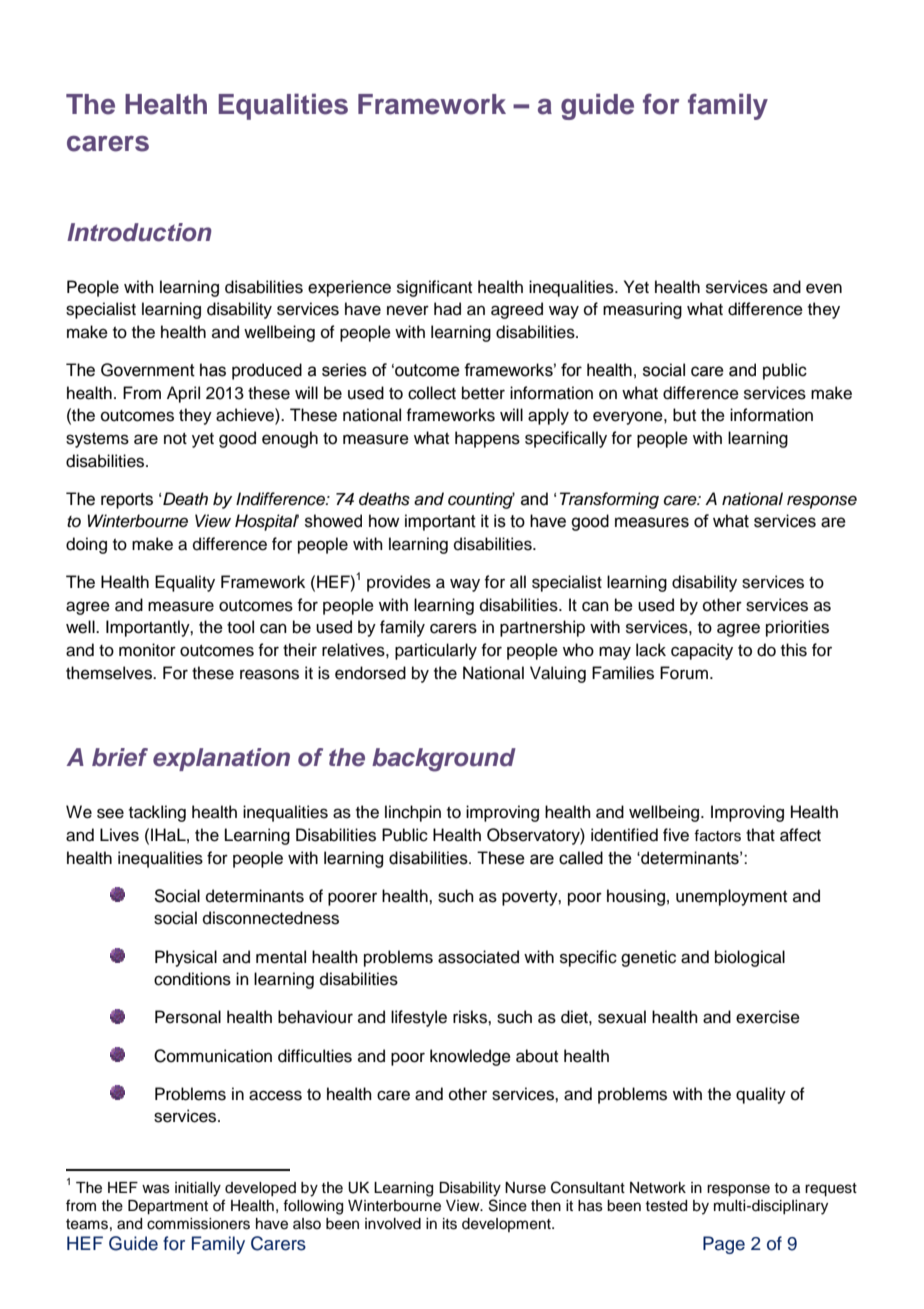  What do you see at coordinates (731, 897) in the page?
I see `unemployment` at bounding box center [731, 897].
